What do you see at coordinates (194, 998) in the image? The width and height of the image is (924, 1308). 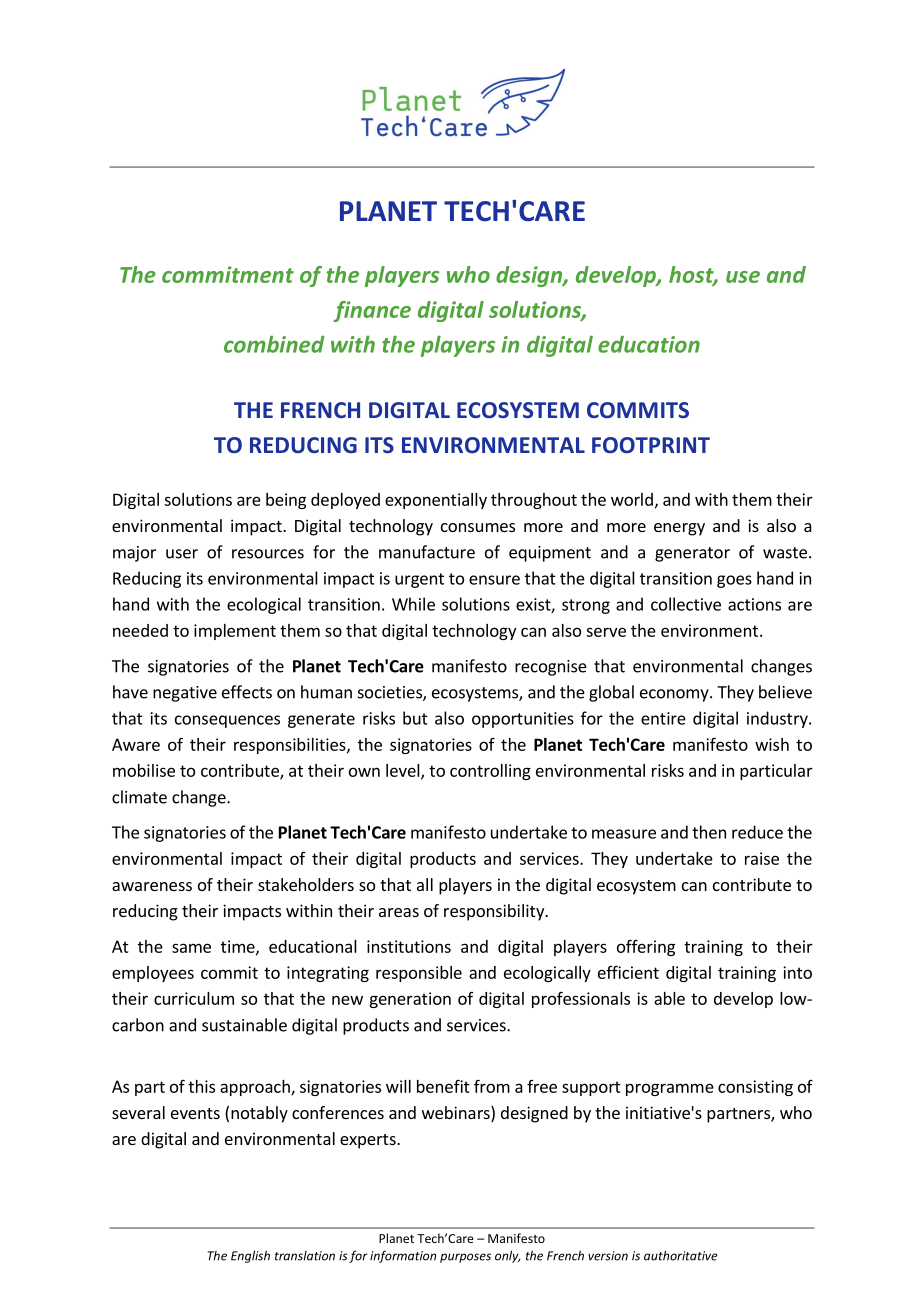 I see `curriculum` at bounding box center [194, 998].
